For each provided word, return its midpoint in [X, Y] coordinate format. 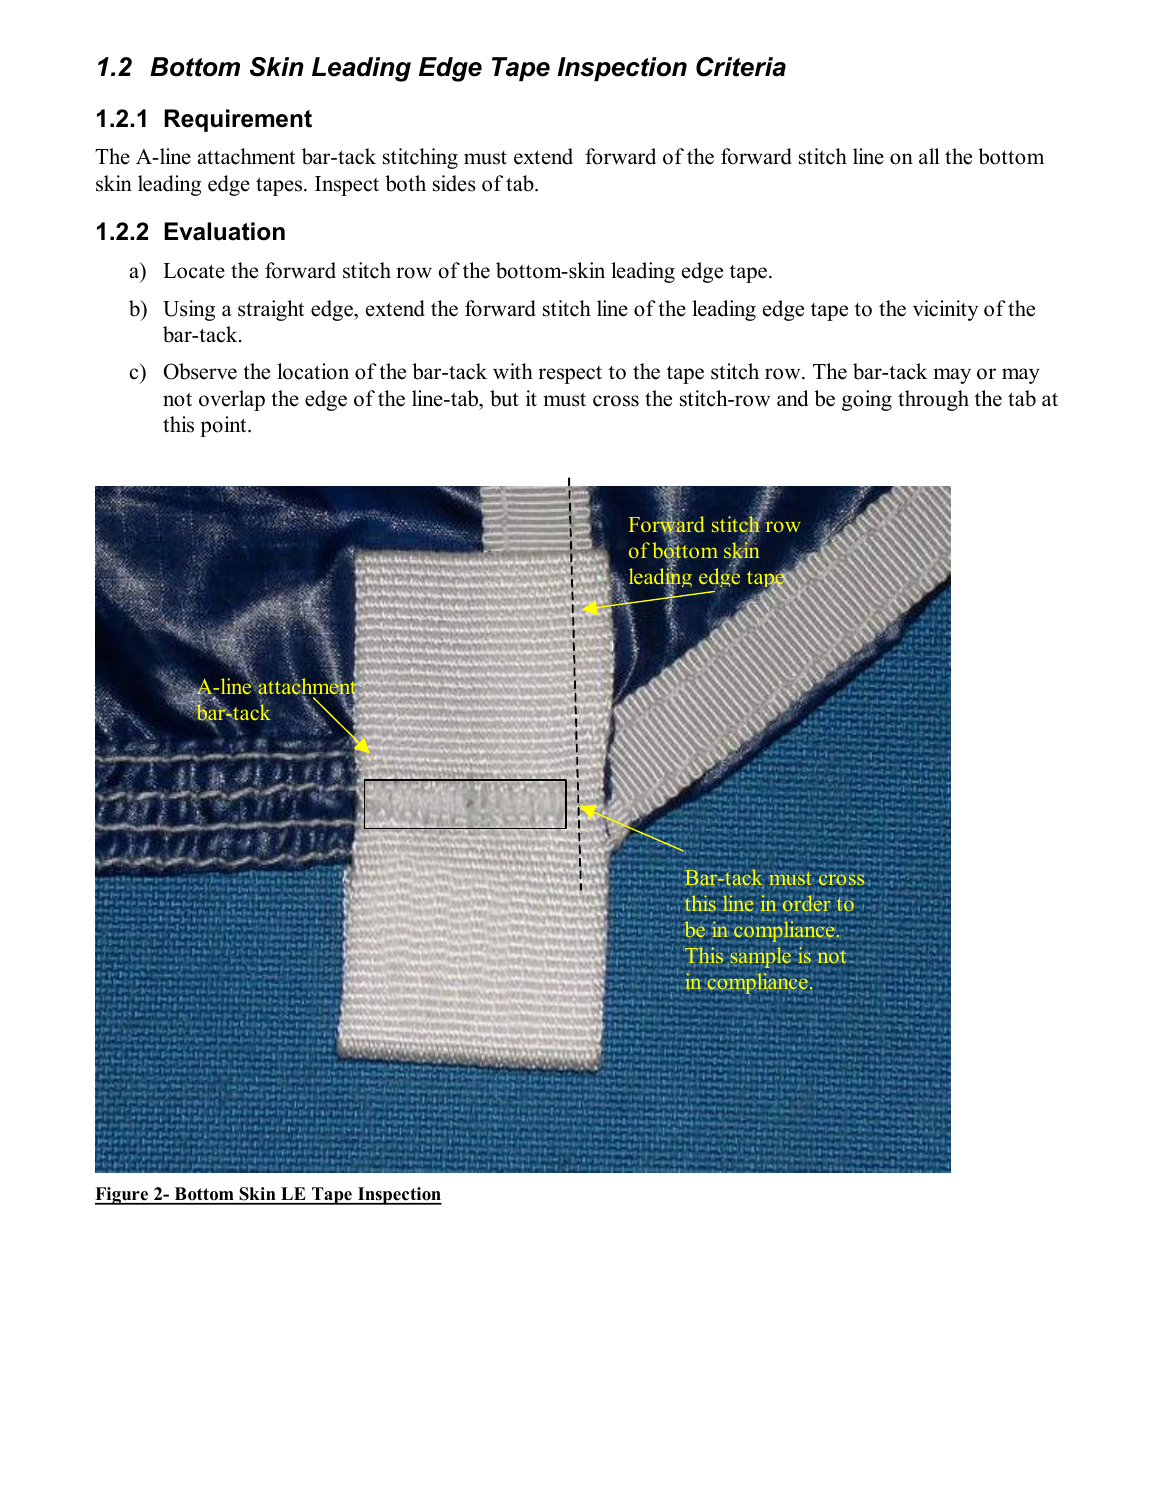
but [504, 398]
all [929, 156]
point [224, 426]
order [807, 904]
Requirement [238, 120]
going [867, 400]
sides [454, 183]
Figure [122, 1196]
